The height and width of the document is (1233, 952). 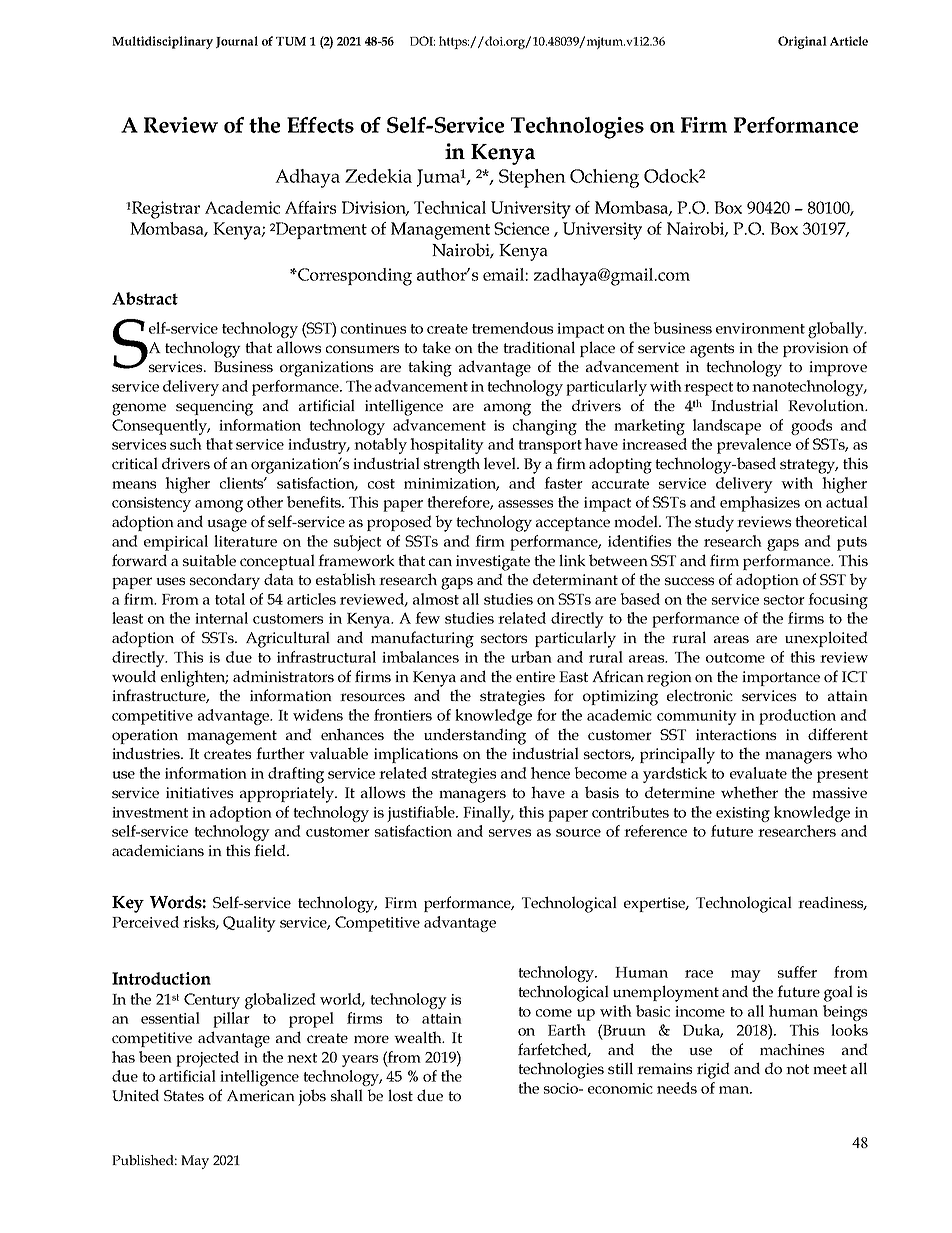 I want to click on Stephen, so click(x=532, y=178).
